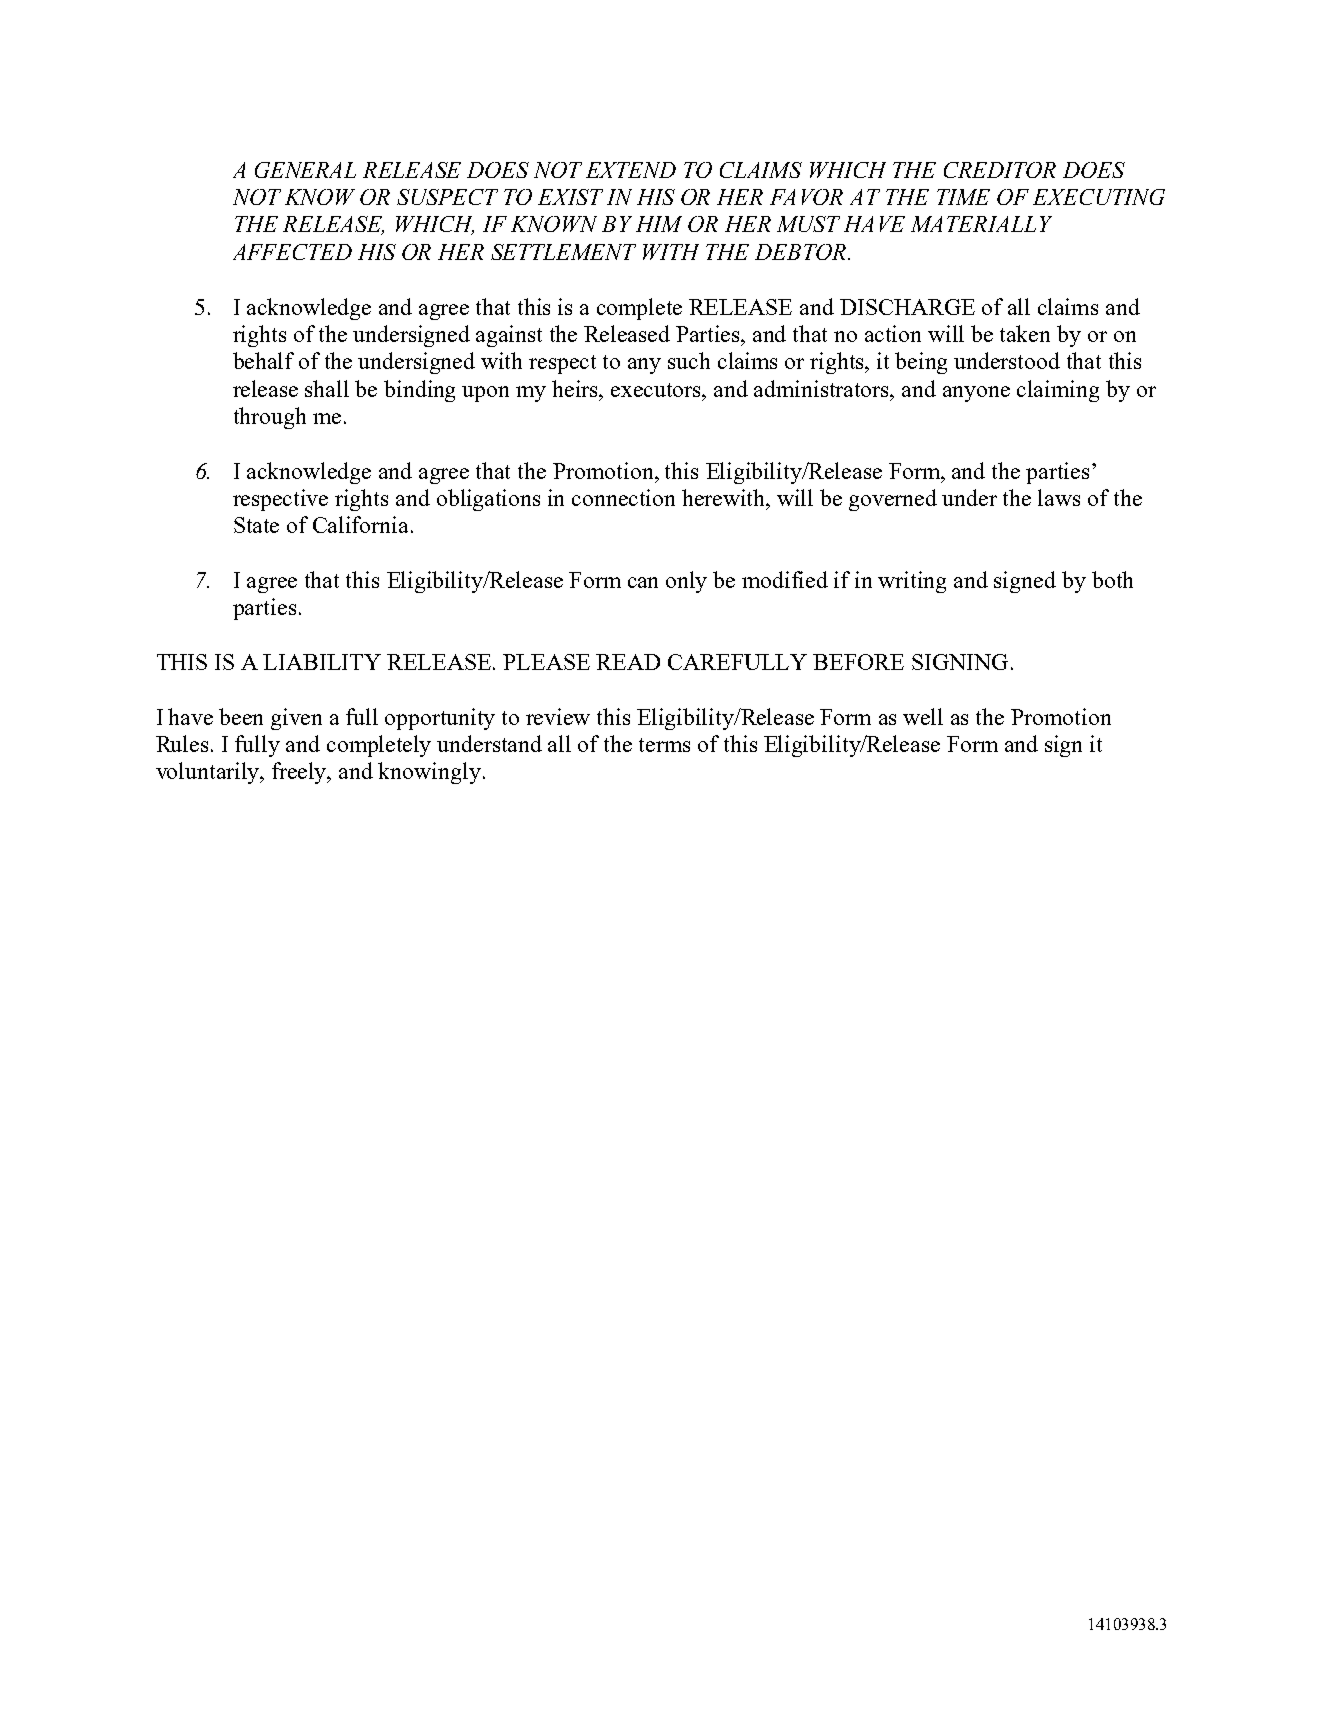  Describe the element at coordinates (1059, 497) in the screenshot. I see `laws` at that location.
